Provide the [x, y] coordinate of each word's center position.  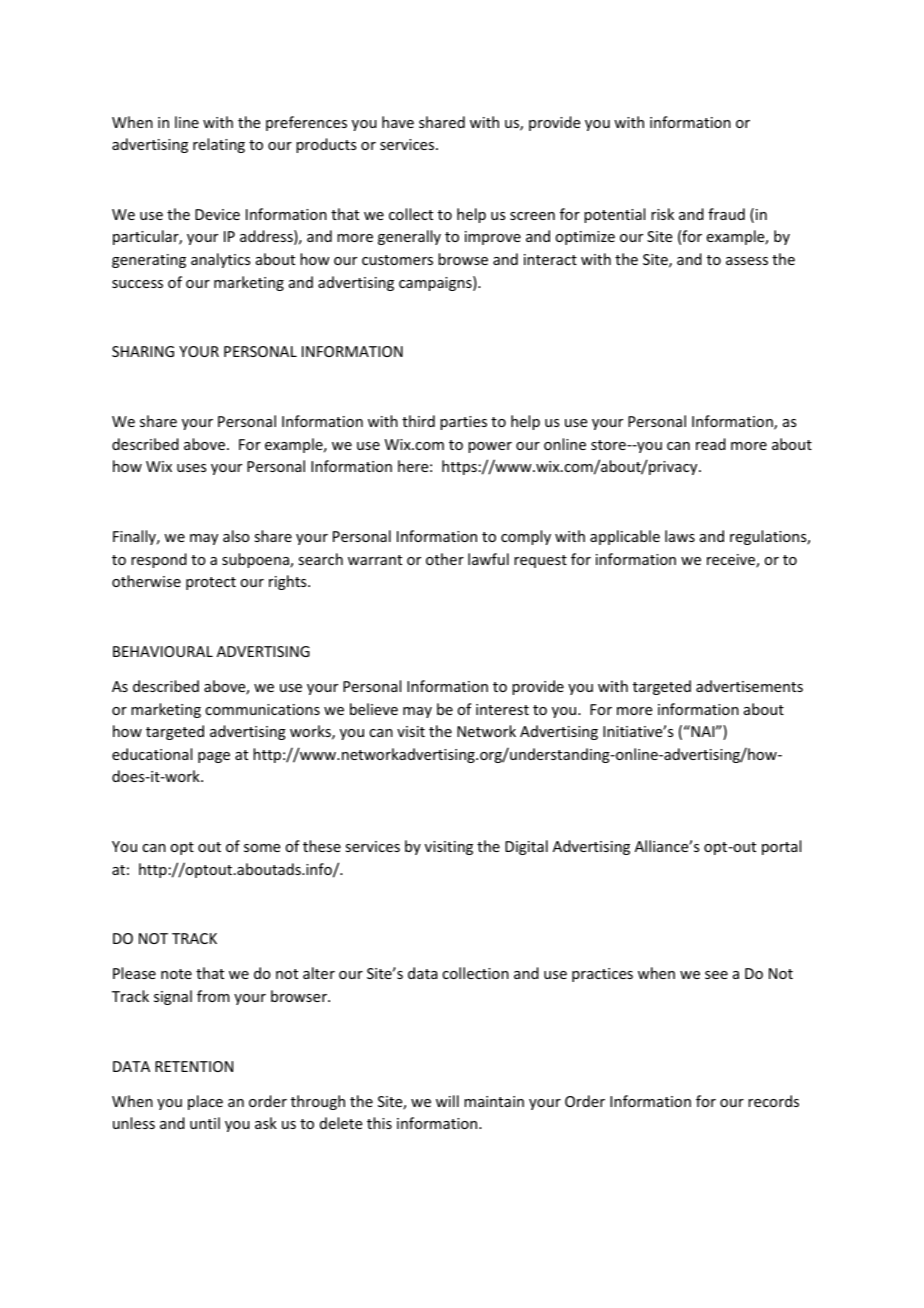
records [773, 1101]
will [447, 1101]
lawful [488, 559]
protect [211, 583]
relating [219, 145]
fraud [726, 214]
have [398, 122]
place [205, 1102]
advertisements [749, 686]
